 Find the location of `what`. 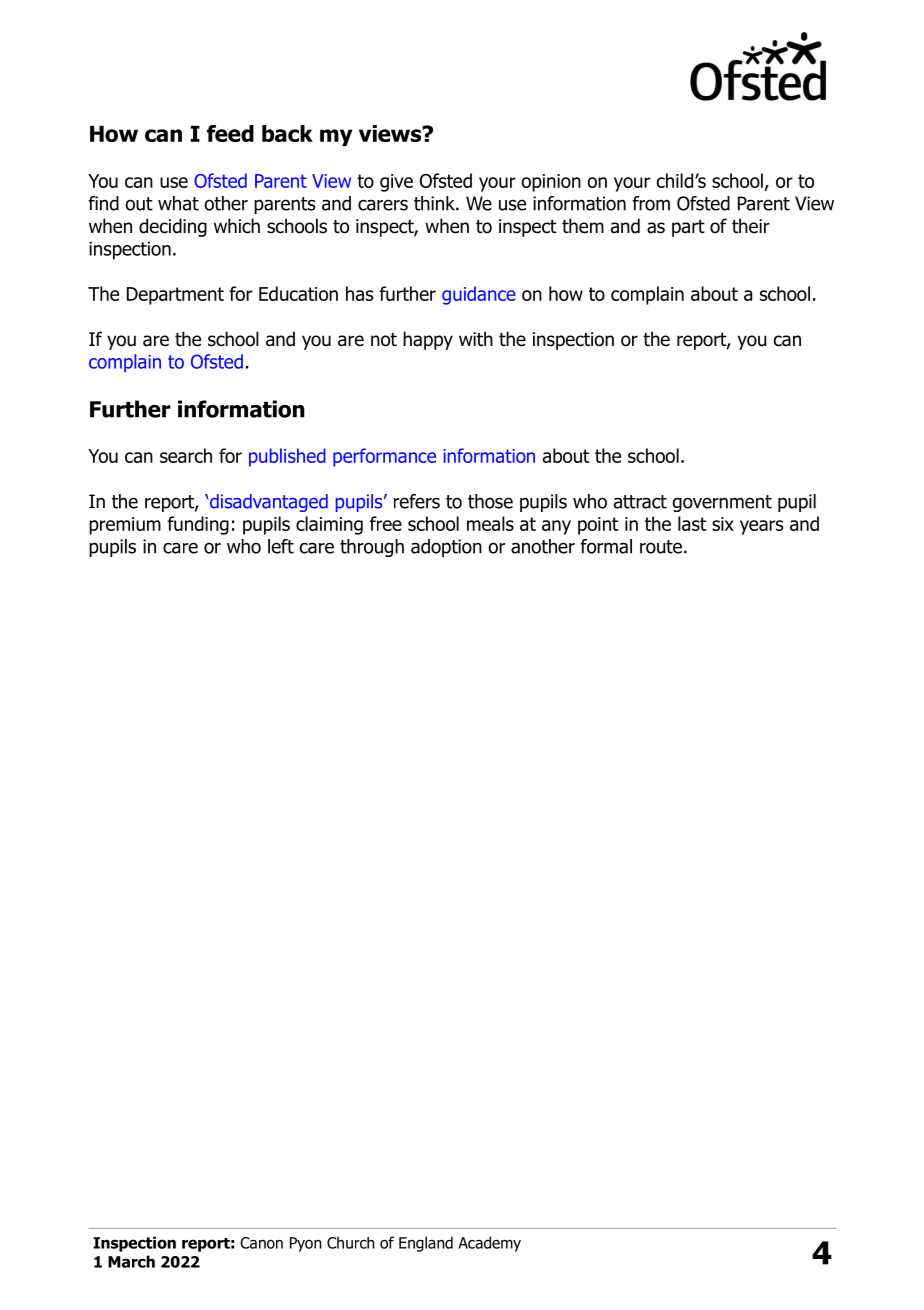

what is located at coordinates (178, 203).
